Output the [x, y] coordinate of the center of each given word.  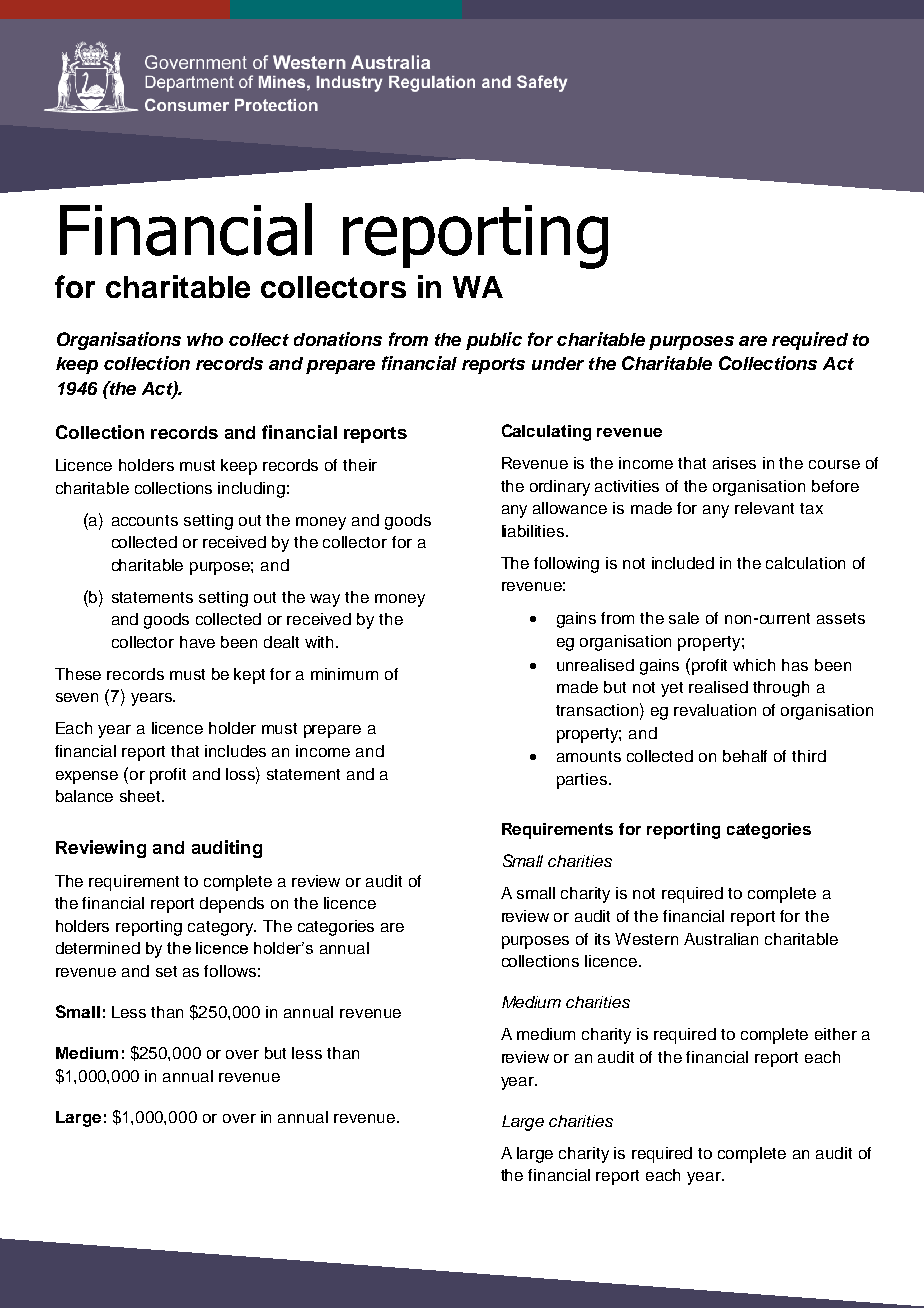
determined [98, 948]
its [602, 939]
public [494, 341]
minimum [344, 674]
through [781, 689]
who [205, 339]
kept [249, 676]
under [558, 363]
